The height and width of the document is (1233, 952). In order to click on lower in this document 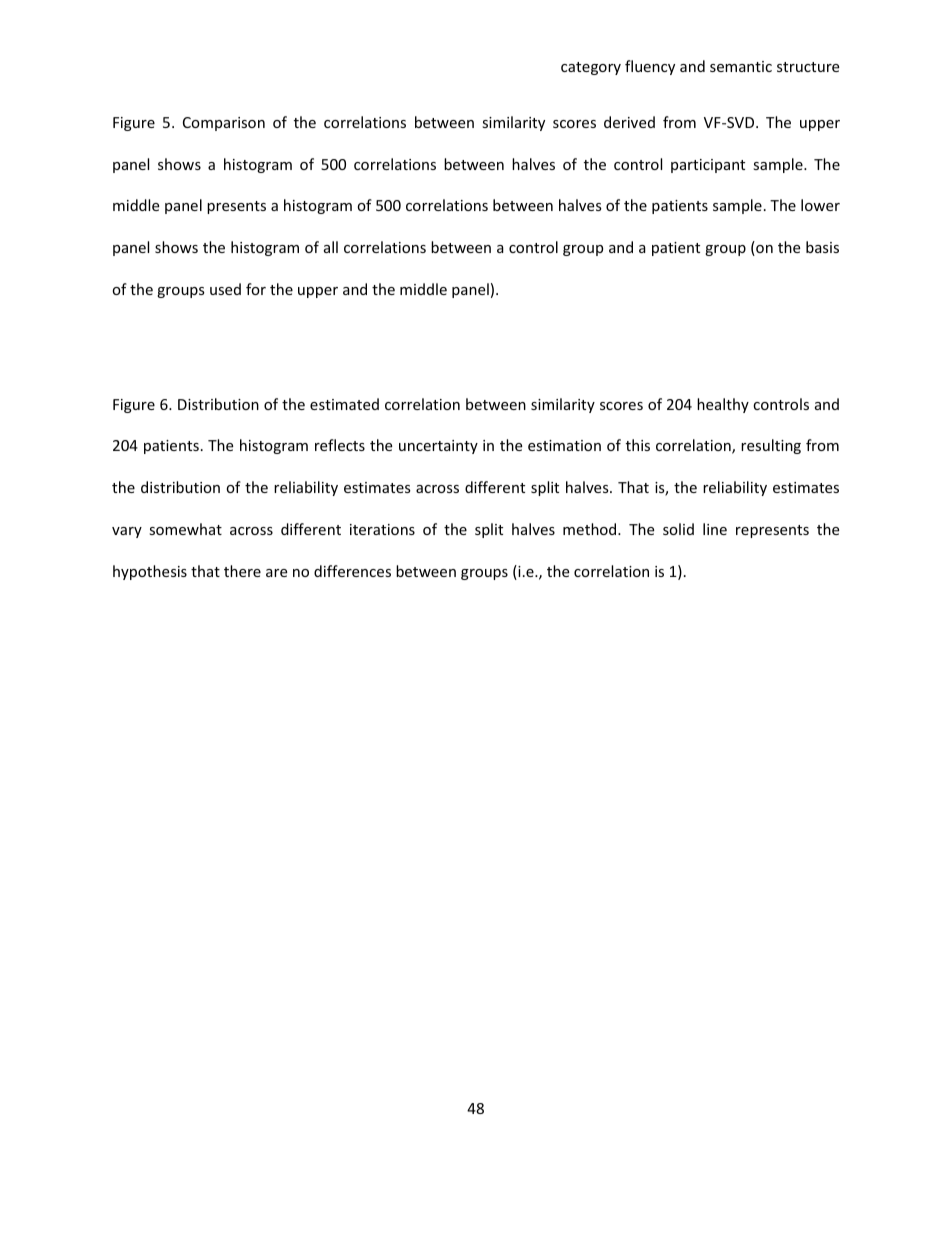, I will do `click(820, 205)`.
